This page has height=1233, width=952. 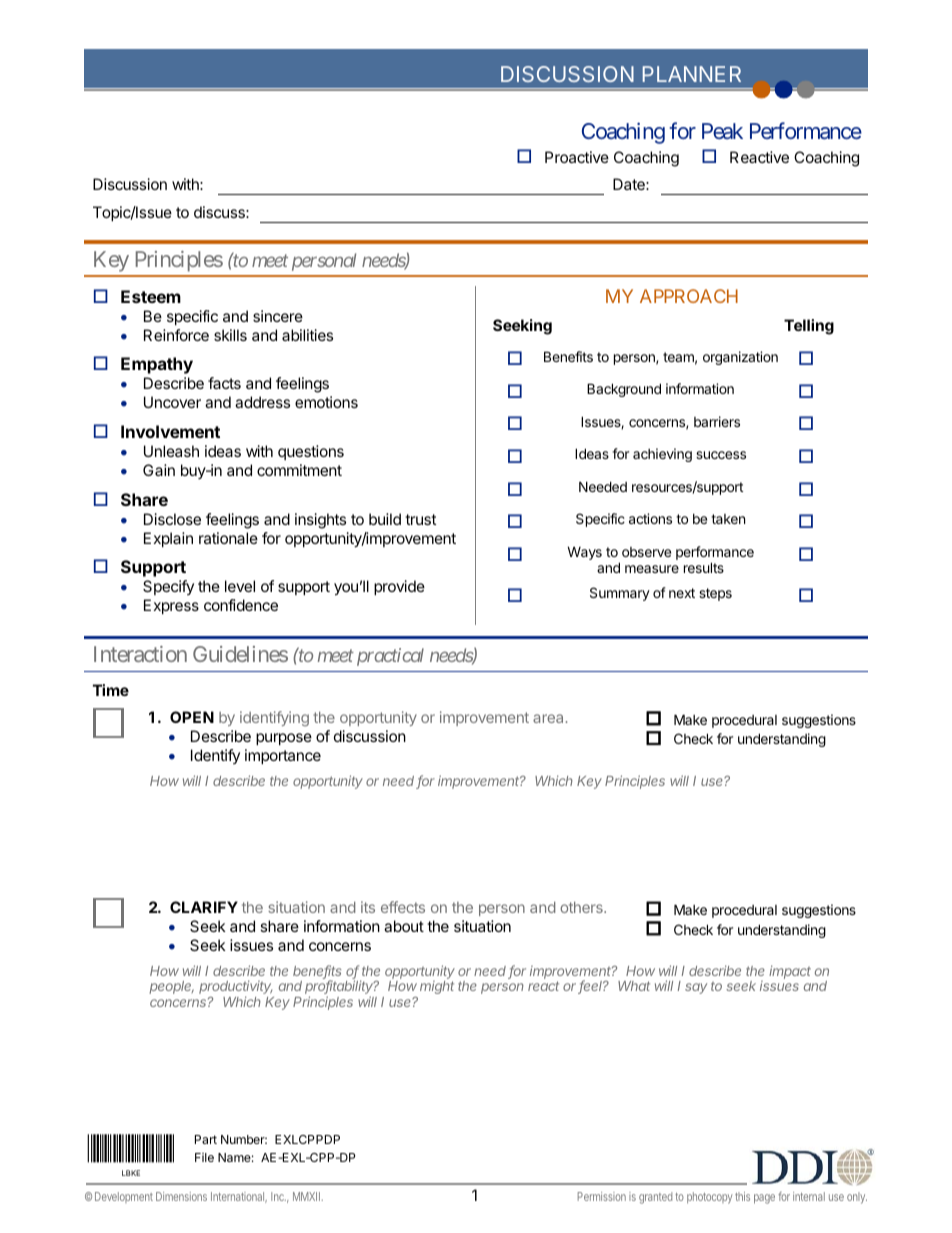 I want to click on Peak, so click(x=722, y=131).
